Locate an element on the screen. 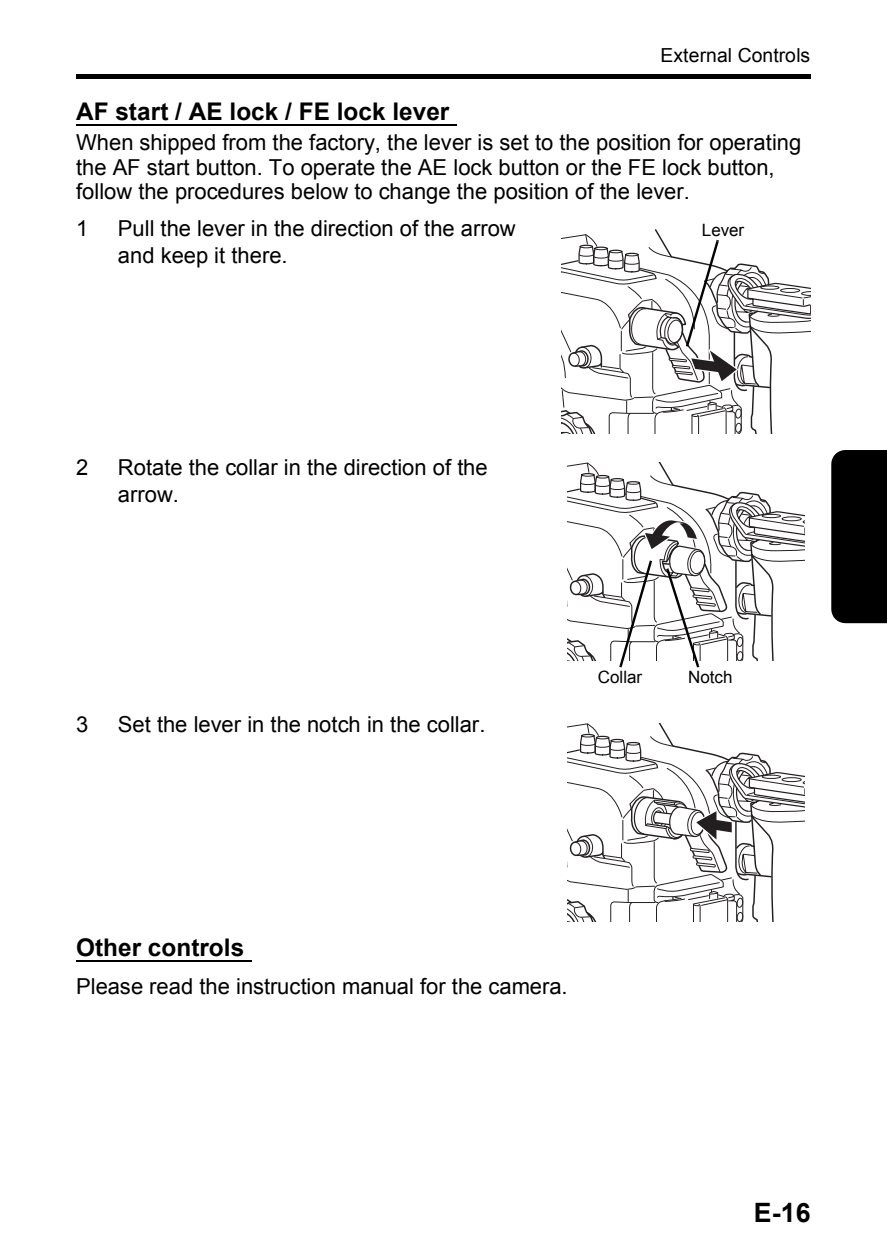 Image resolution: width=887 pixels, height=1260 pixels. Other is located at coordinates (109, 947).
